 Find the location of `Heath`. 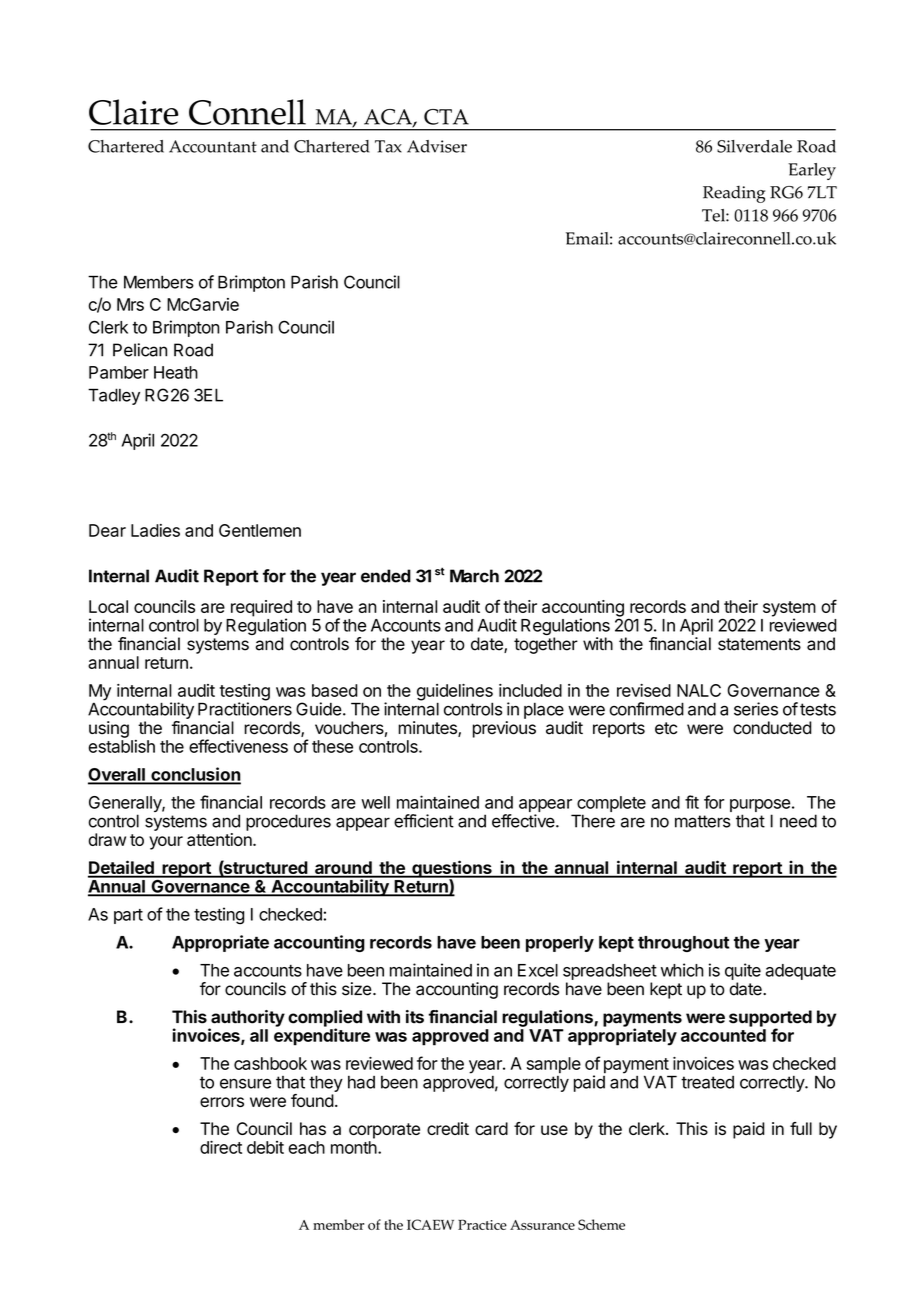

Heath is located at coordinates (176, 372).
